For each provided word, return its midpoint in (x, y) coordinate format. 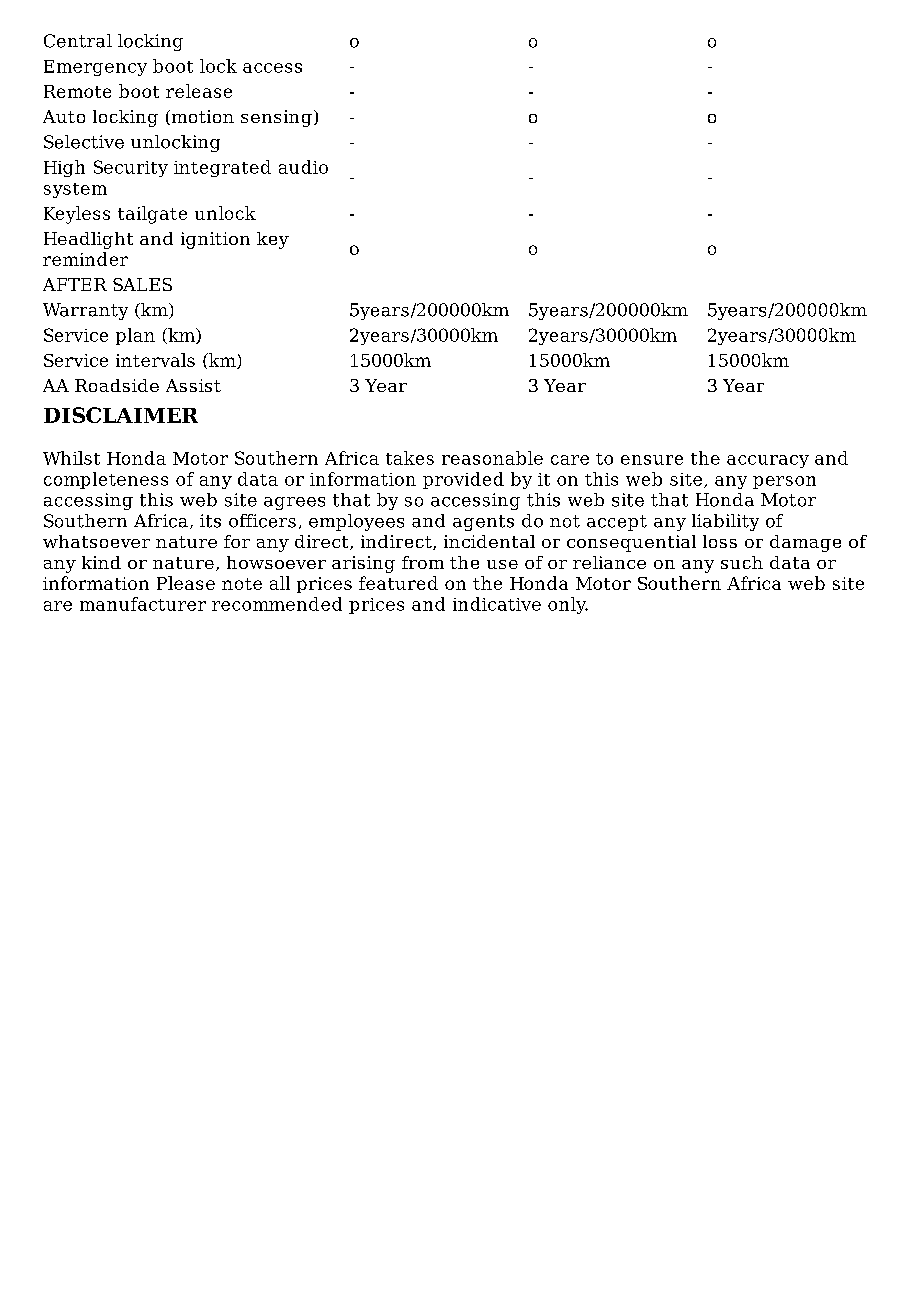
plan (135, 336)
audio (303, 167)
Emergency (95, 68)
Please (186, 583)
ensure (652, 460)
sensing (276, 118)
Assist (193, 385)
